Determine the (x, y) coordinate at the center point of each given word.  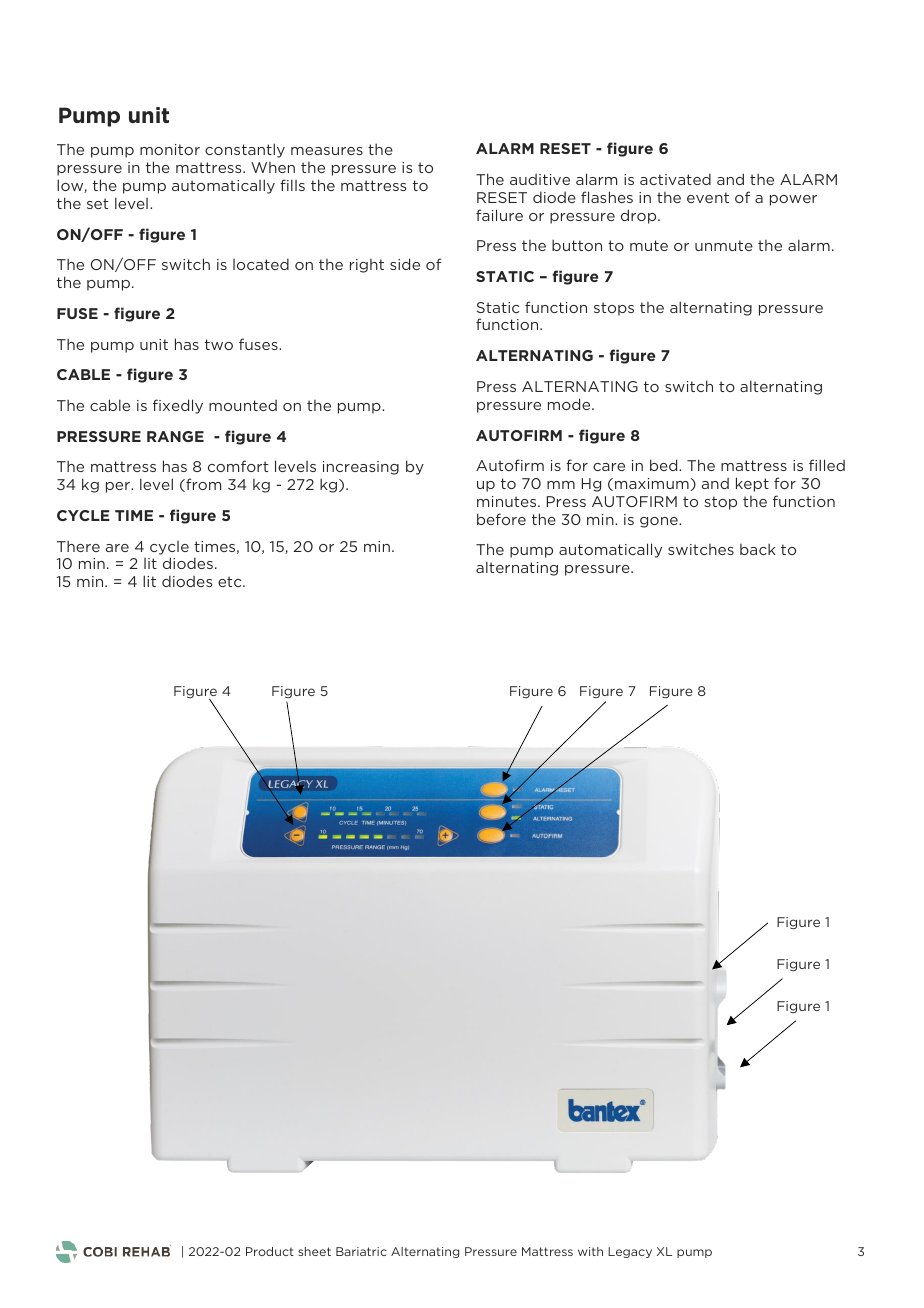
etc (231, 581)
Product (270, 1251)
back (758, 549)
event (708, 197)
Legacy (630, 1252)
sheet (314, 1251)
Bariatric (361, 1251)
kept (752, 484)
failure (499, 215)
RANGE (175, 436)
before (501, 519)
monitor (170, 149)
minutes (508, 501)
